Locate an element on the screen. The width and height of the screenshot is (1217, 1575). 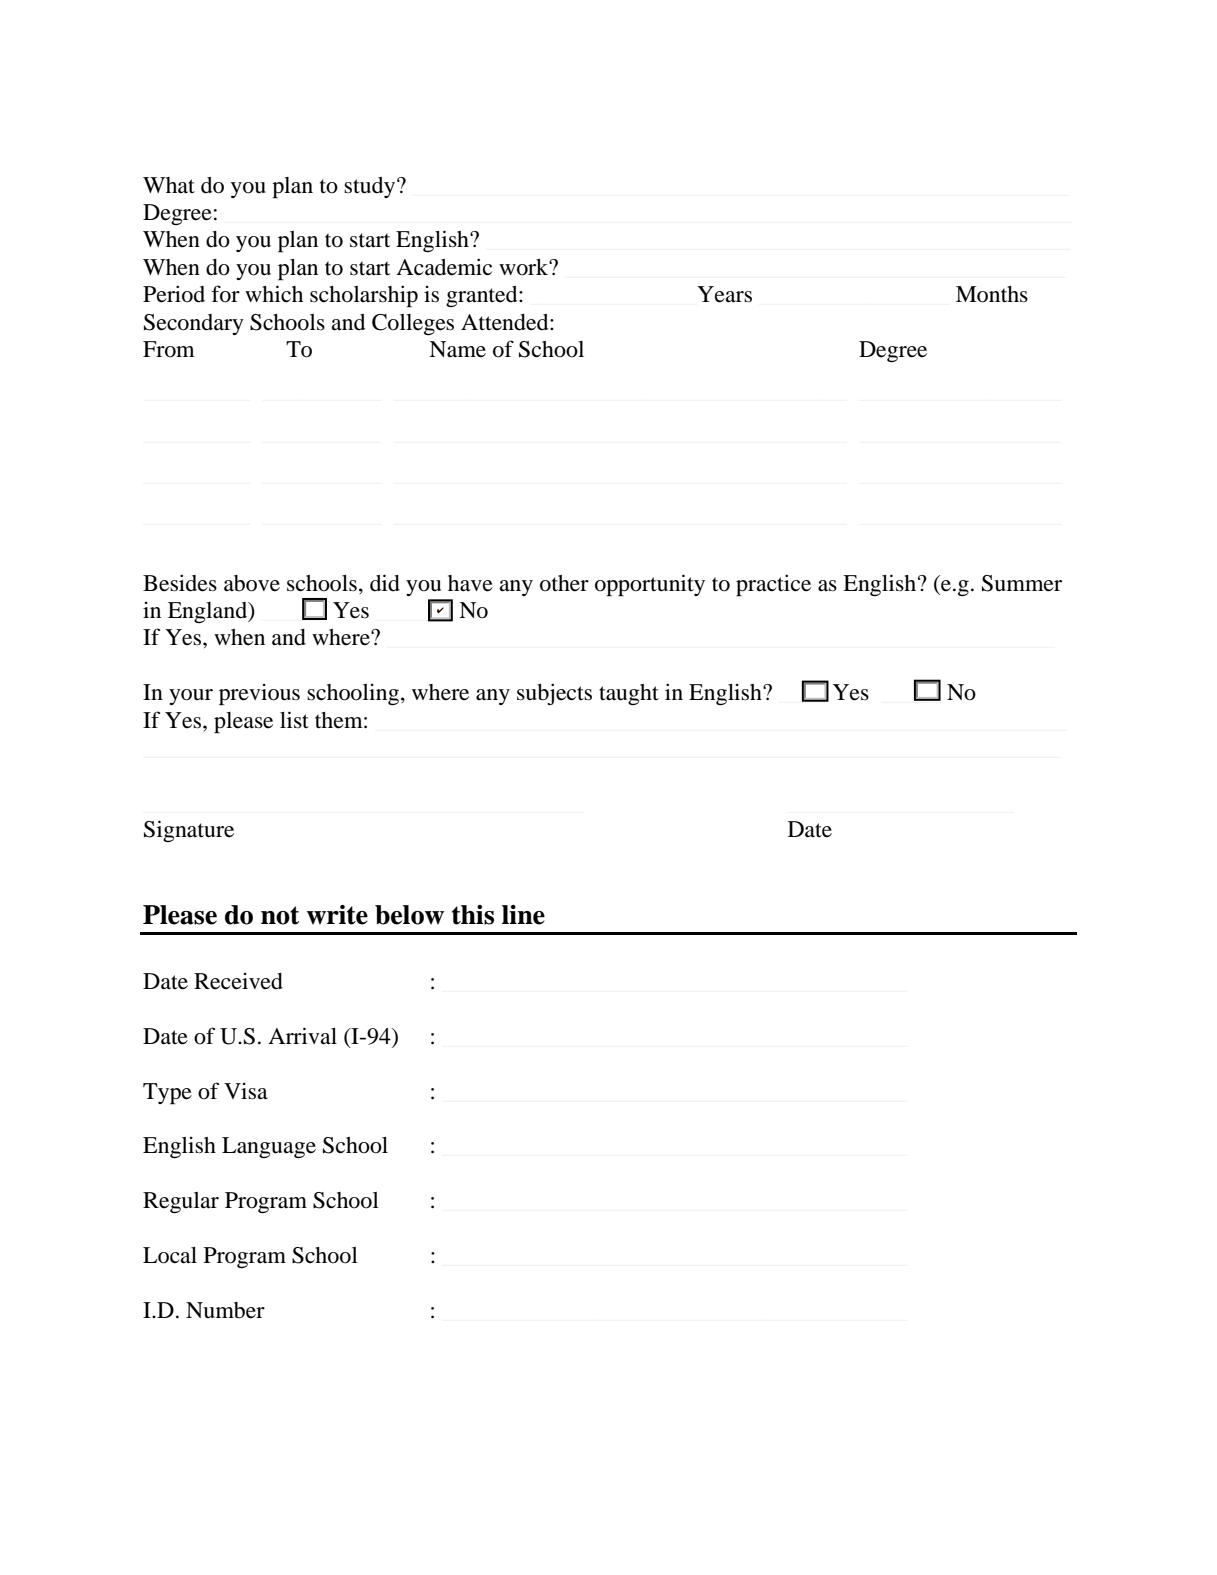
study is located at coordinates (371, 187).
